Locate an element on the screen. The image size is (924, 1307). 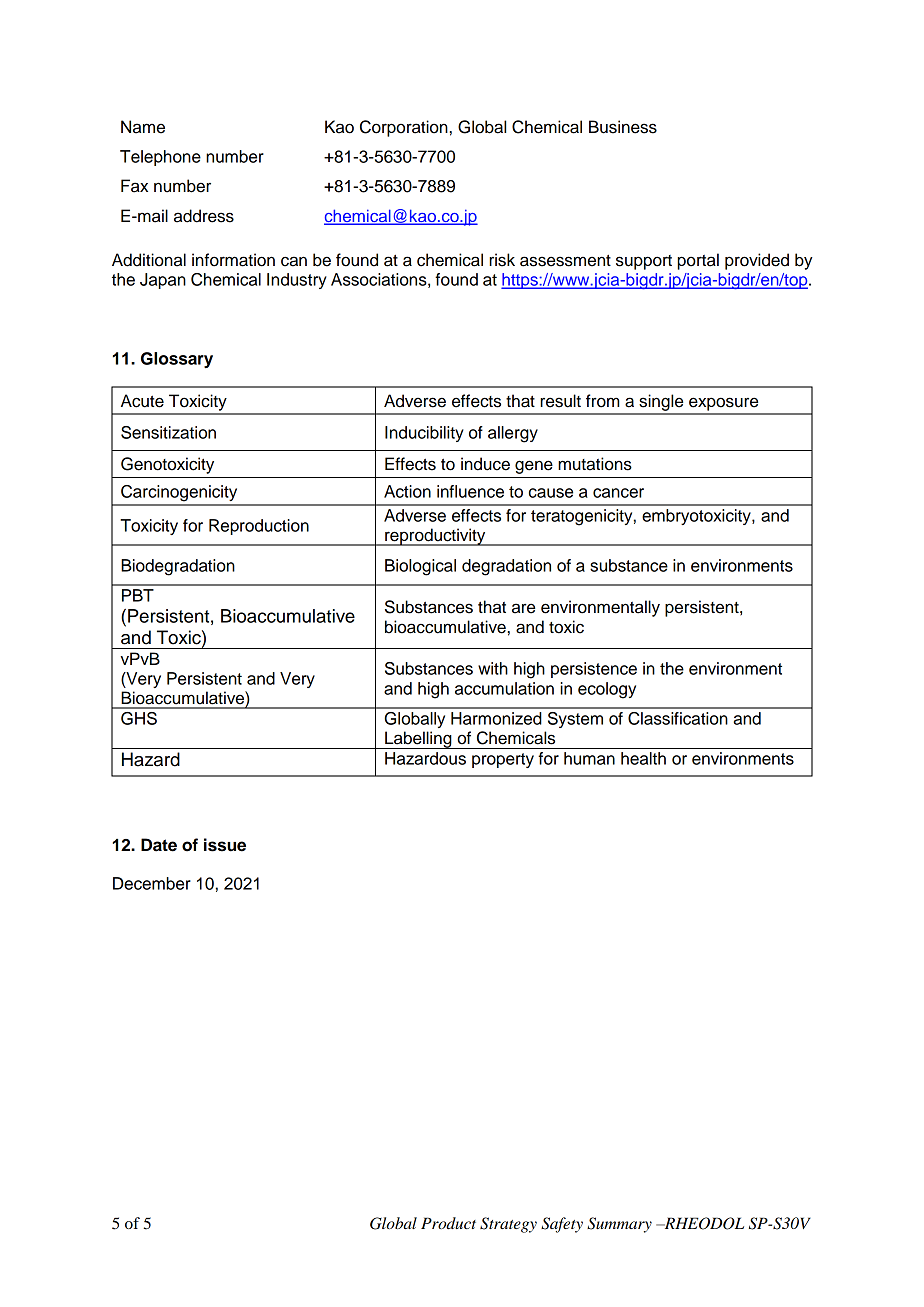
Strategy is located at coordinates (508, 1225).
